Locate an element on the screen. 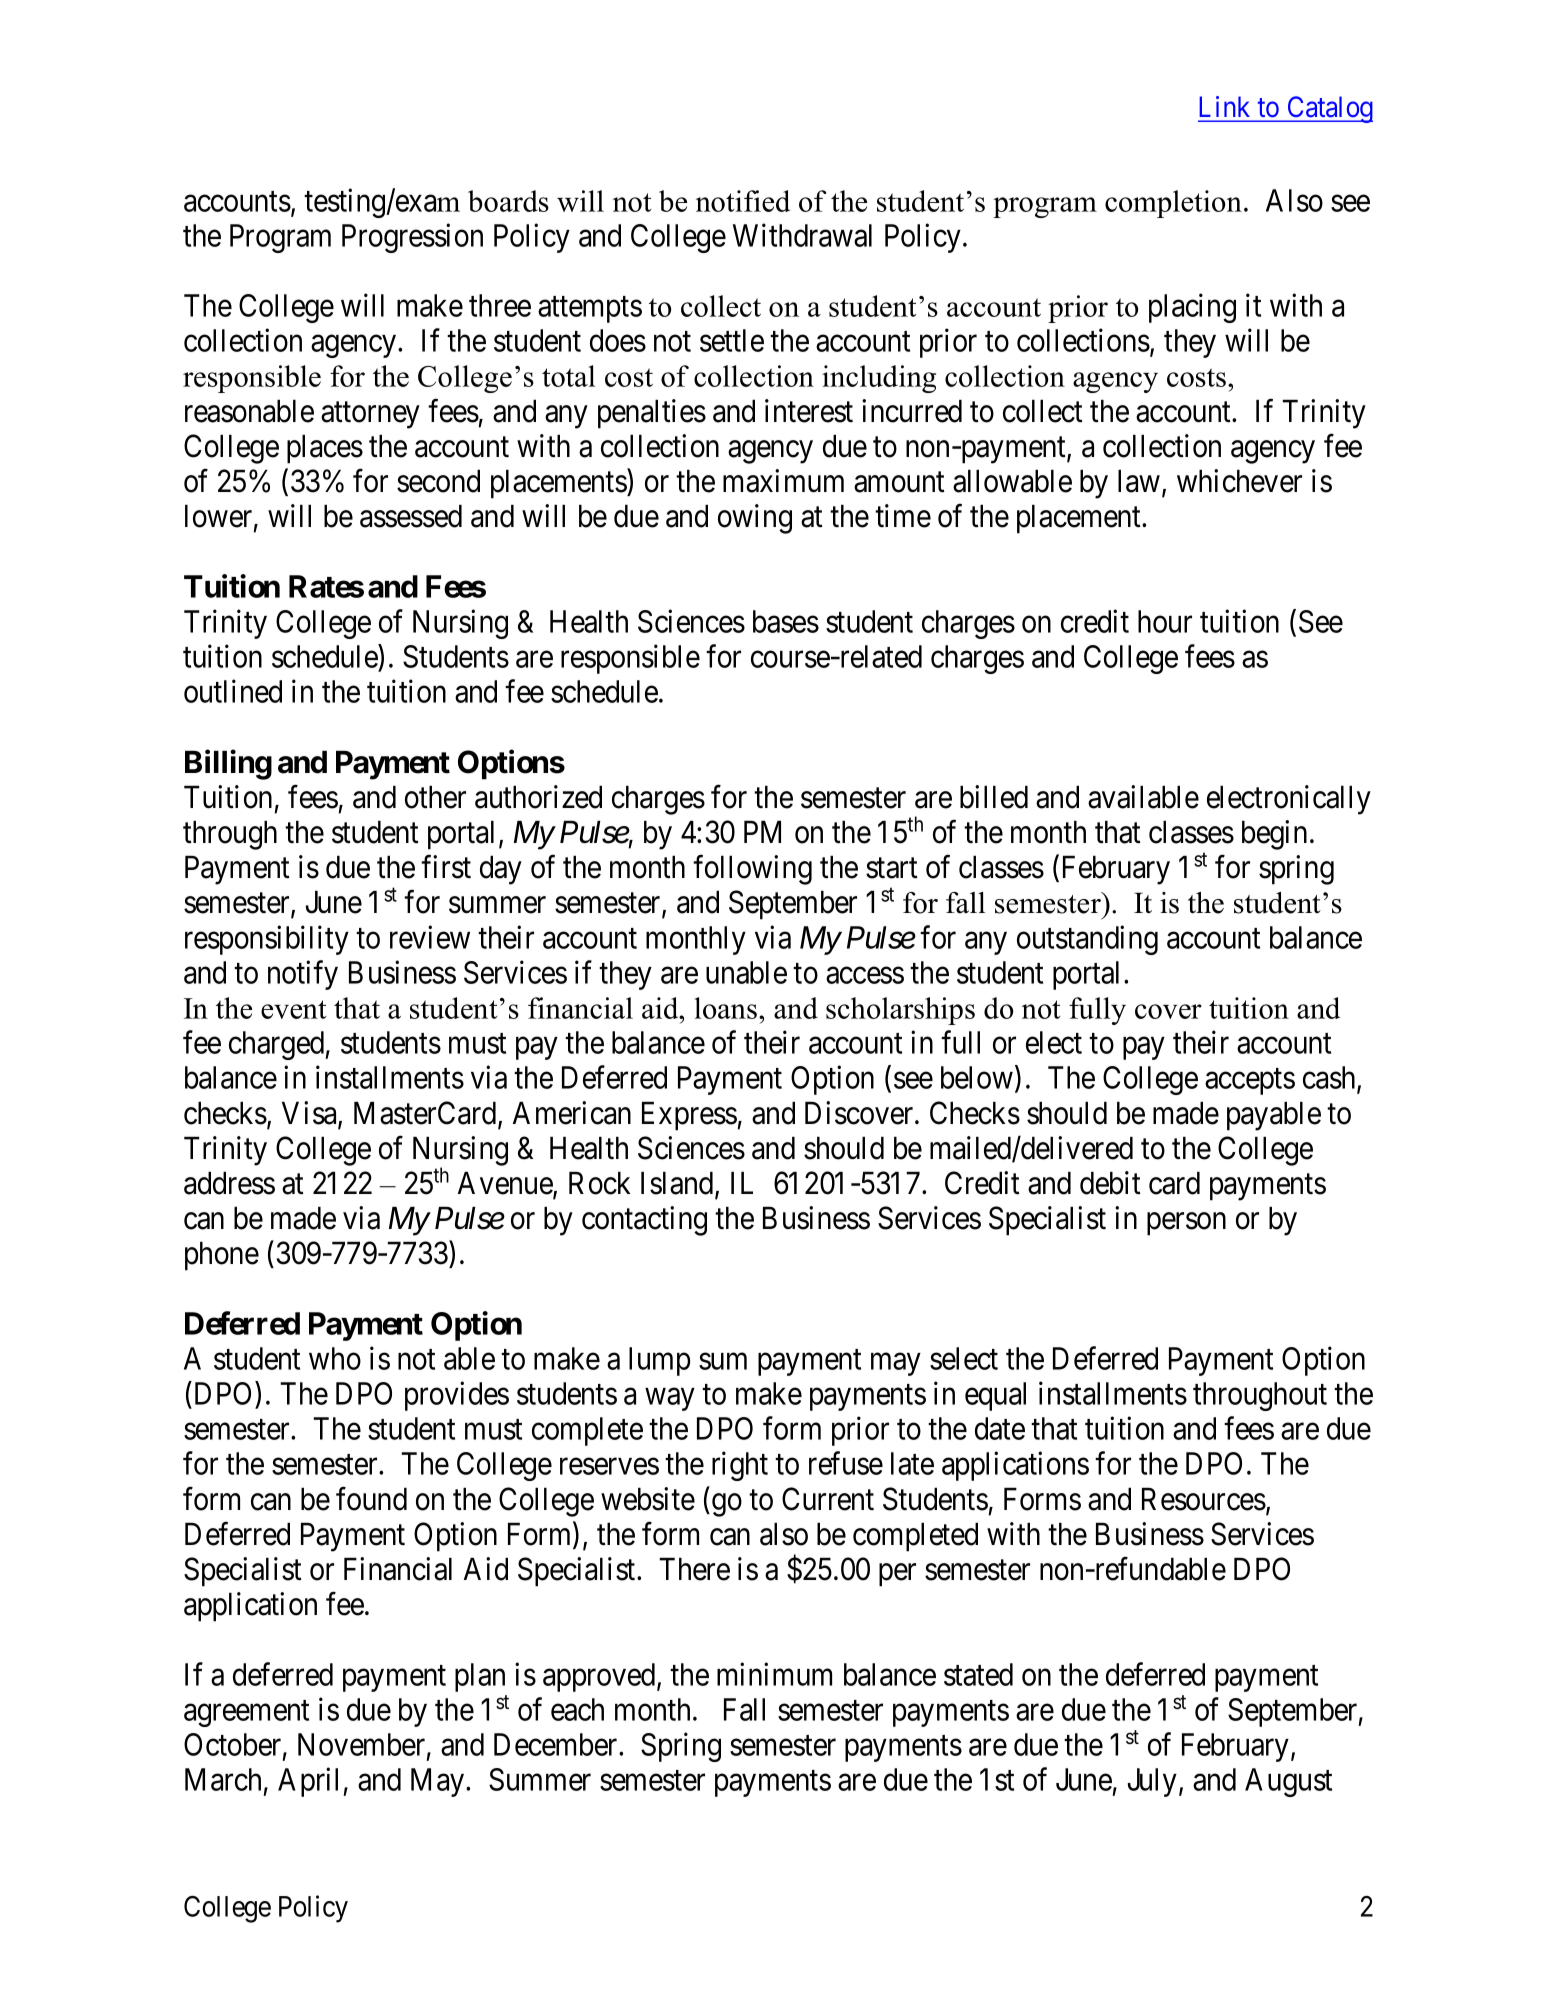 The image size is (1556, 2014). notified is located at coordinates (743, 201).
